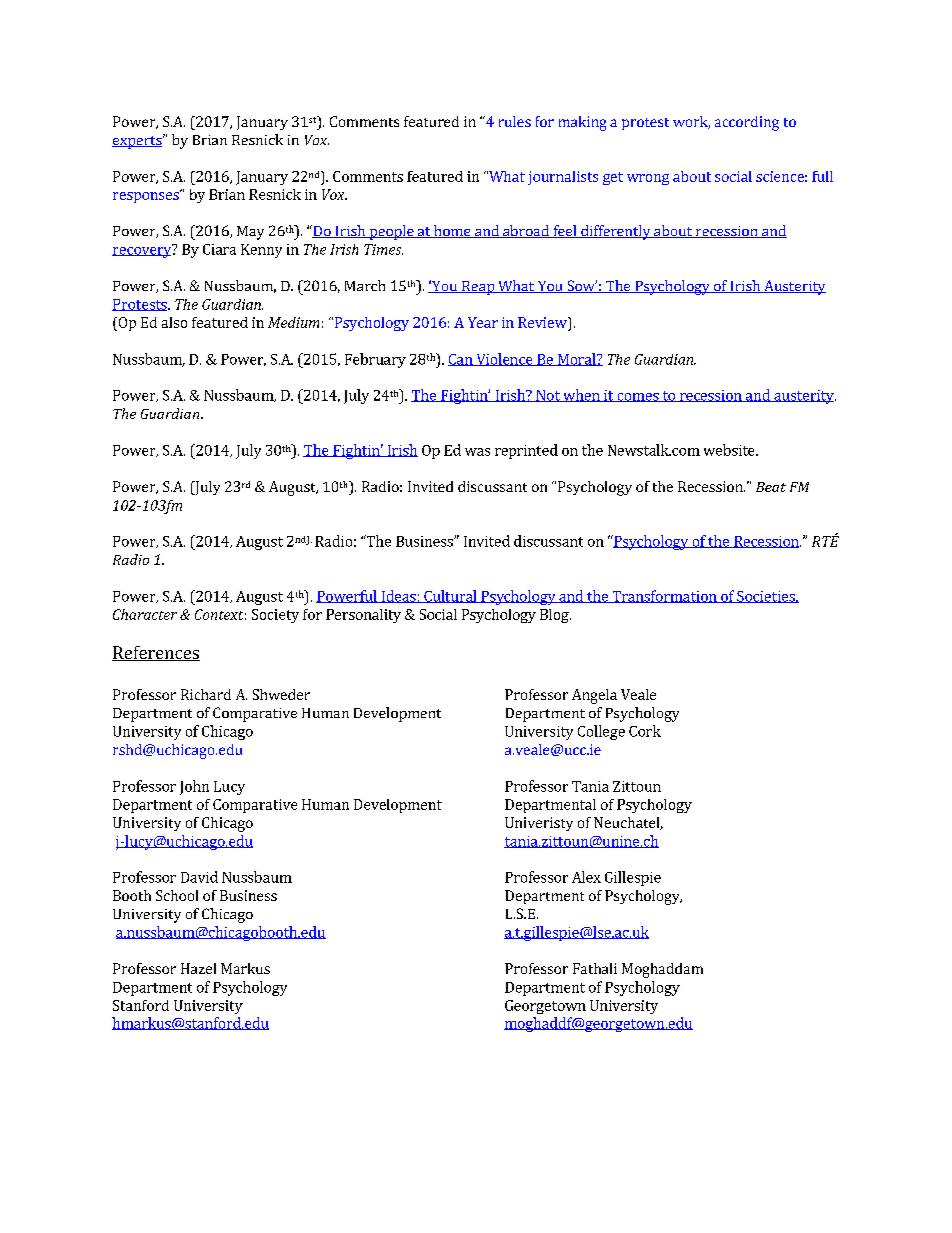 This screenshot has height=1233, width=952. I want to click on responses, so click(147, 196).
